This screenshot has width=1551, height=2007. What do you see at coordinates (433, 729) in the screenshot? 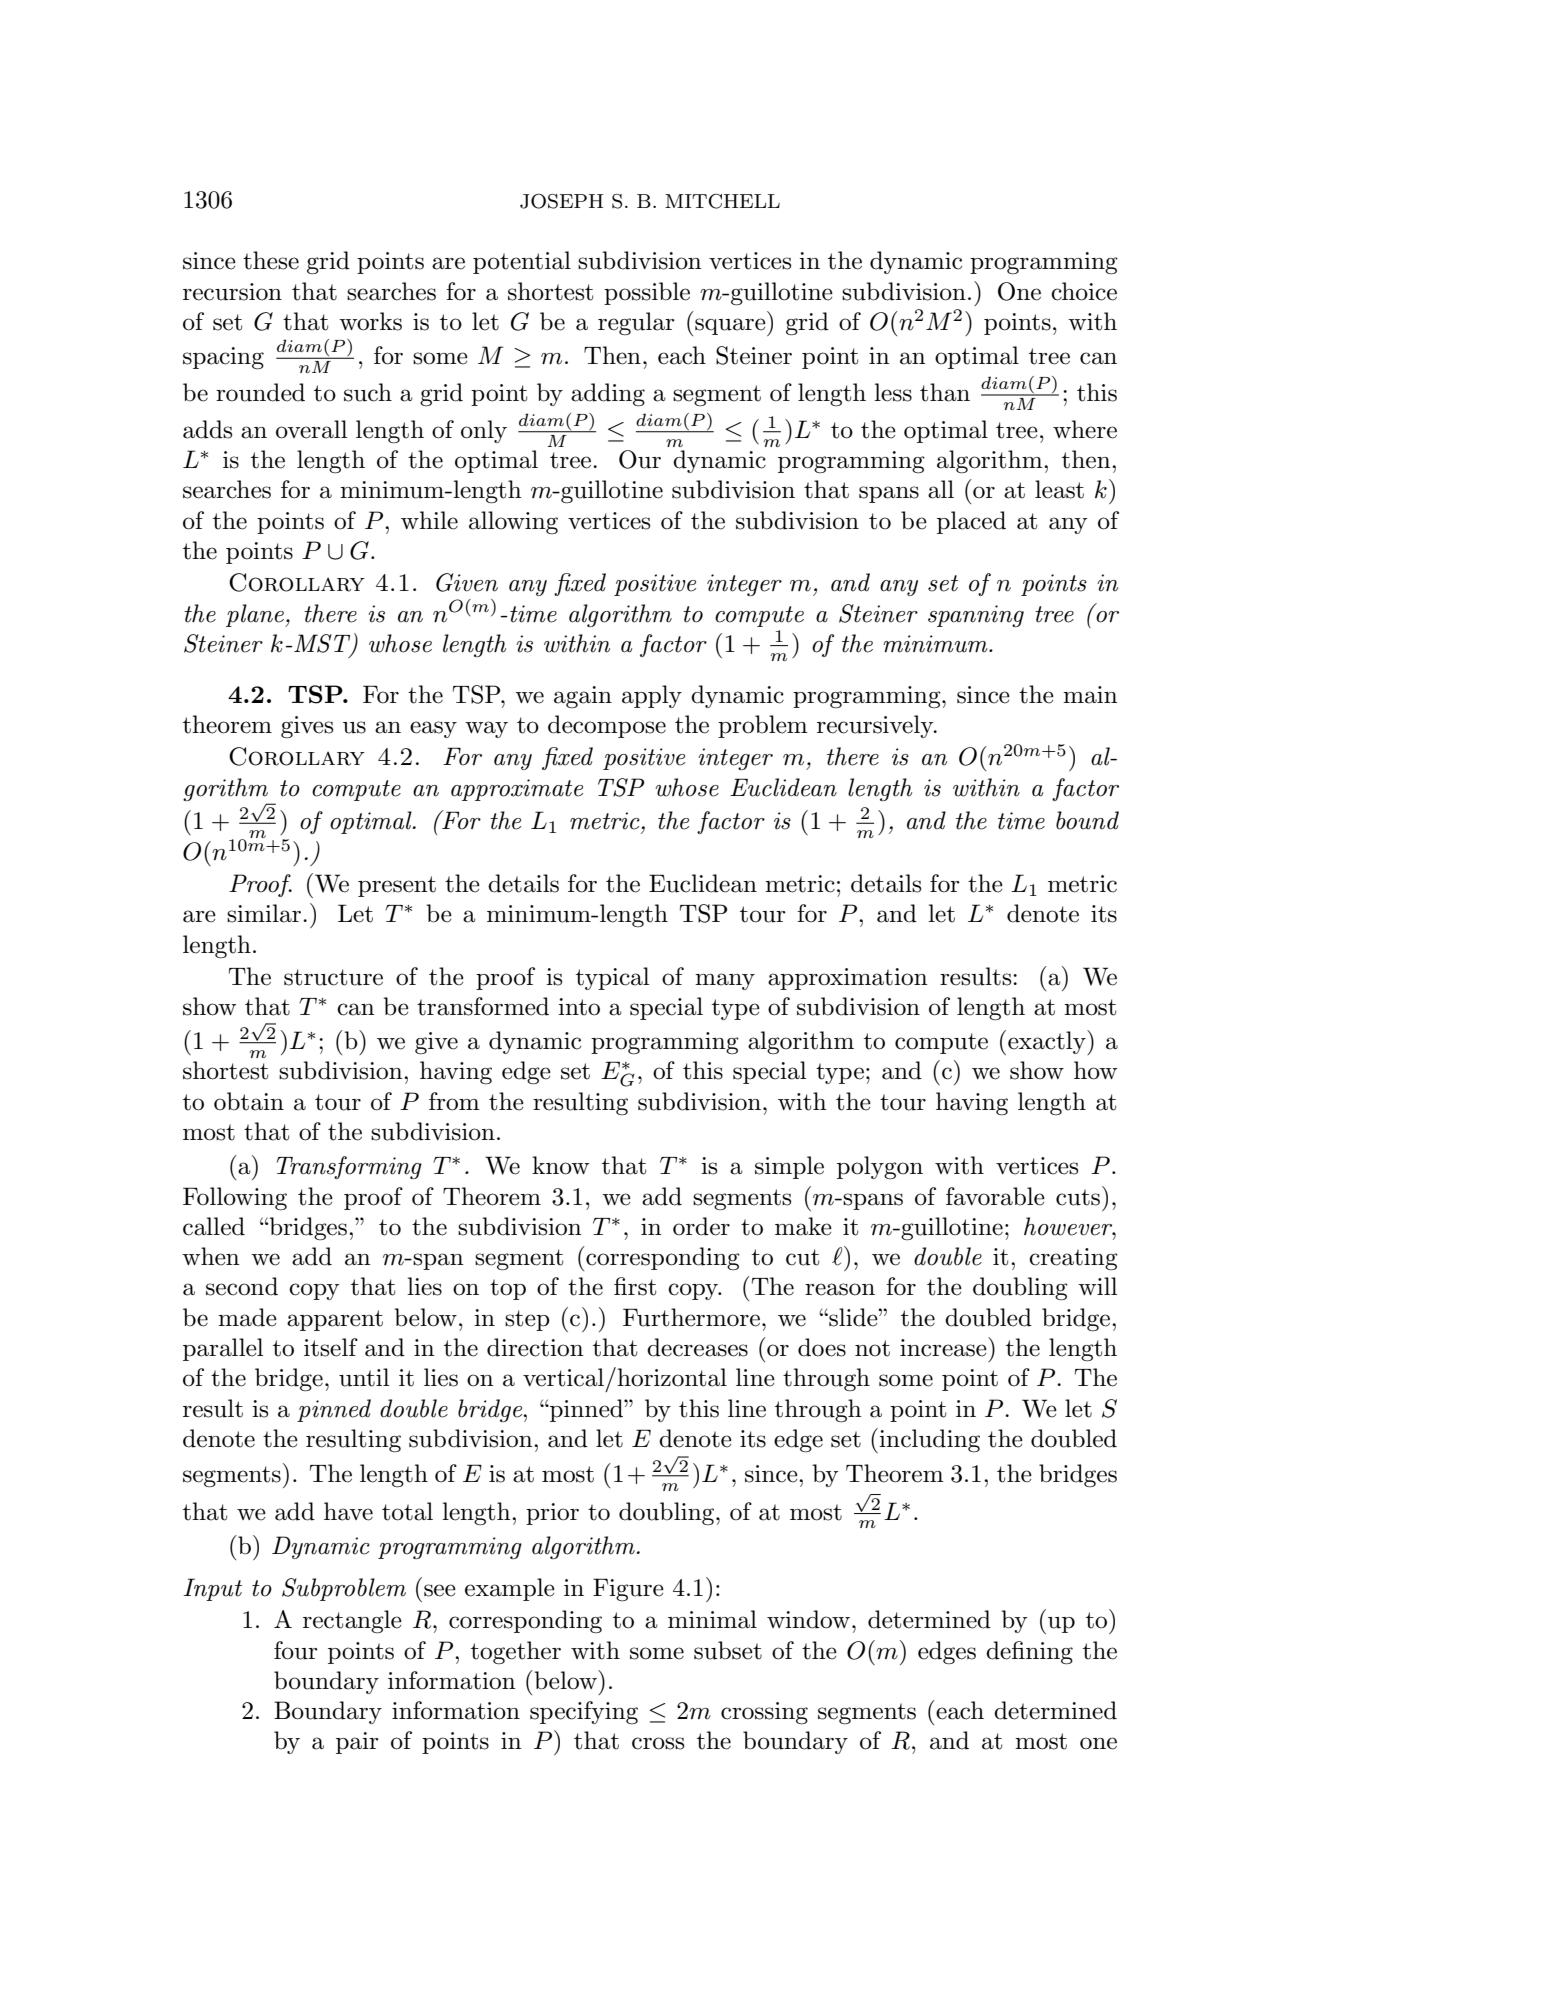
I see `easy` at bounding box center [433, 729].
